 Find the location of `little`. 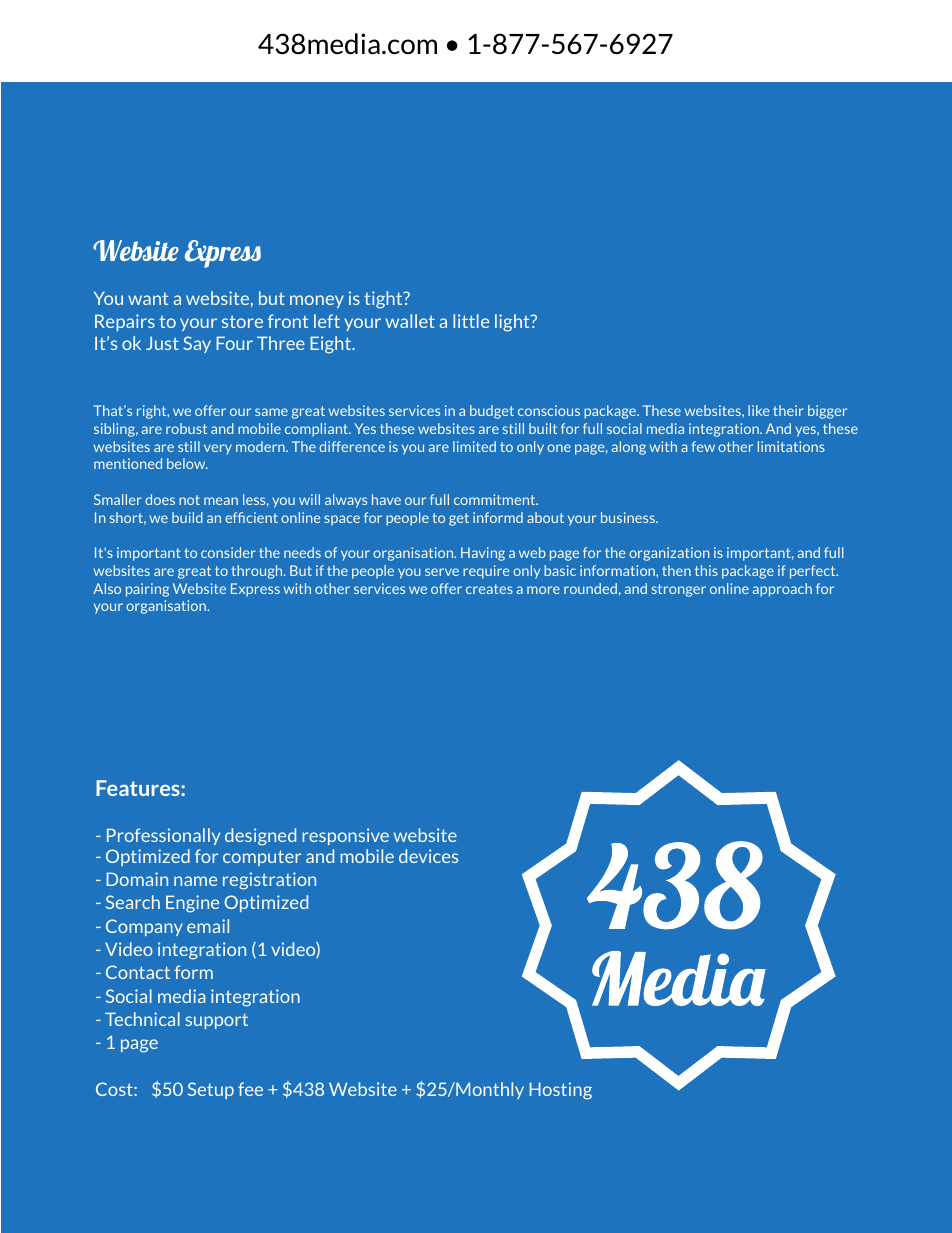

little is located at coordinates (471, 321).
